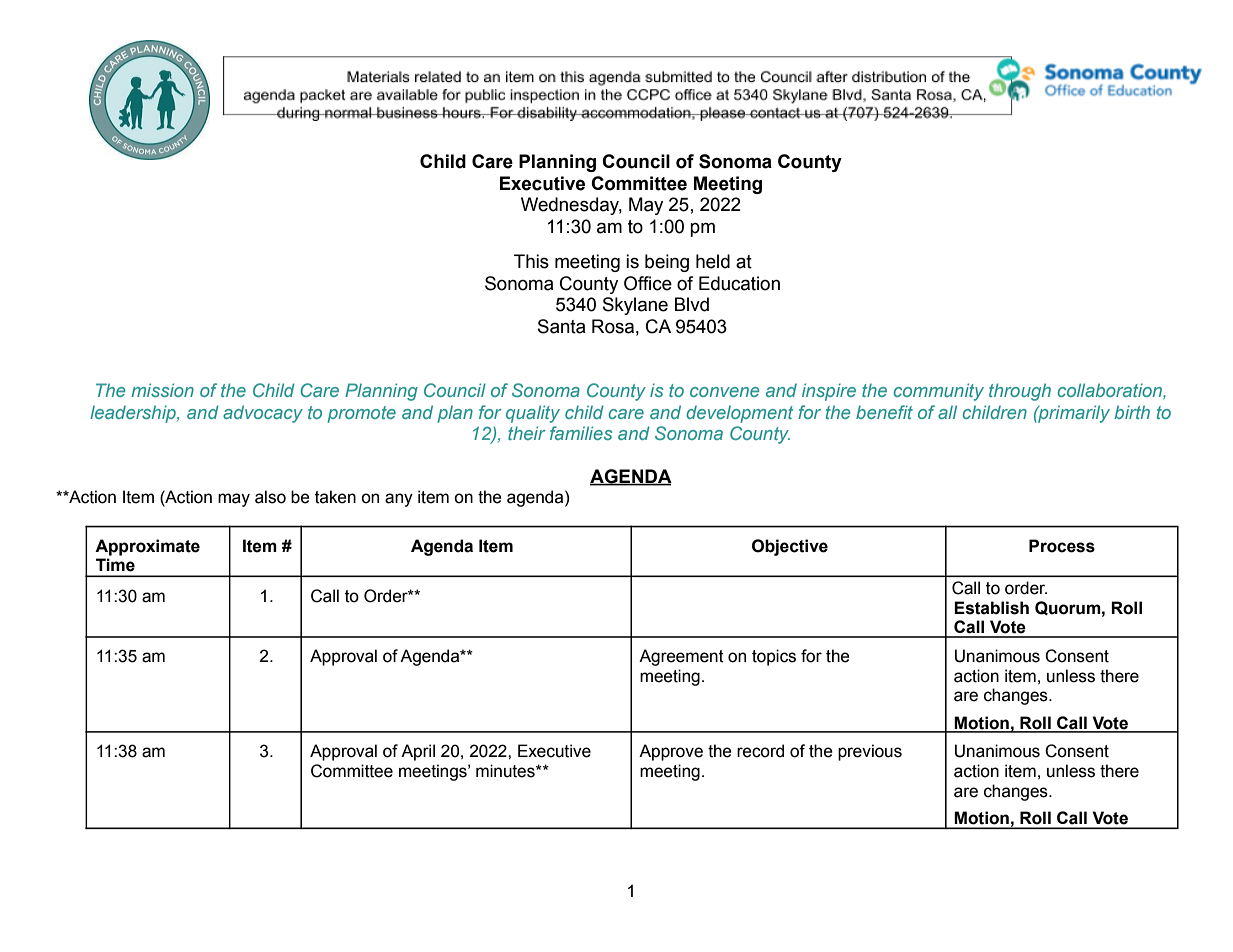  What do you see at coordinates (1132, 412) in the page?
I see `birth` at bounding box center [1132, 412].
